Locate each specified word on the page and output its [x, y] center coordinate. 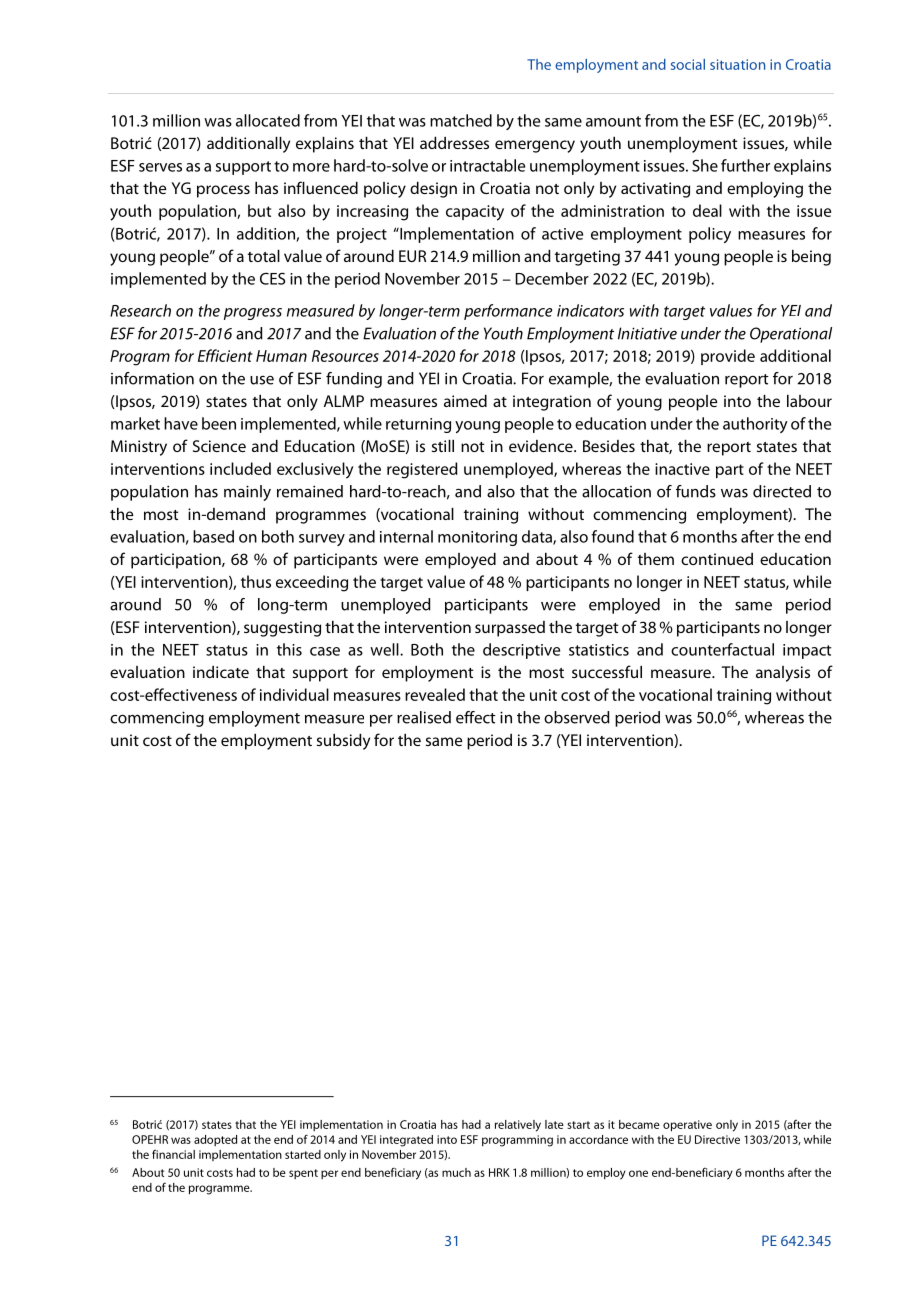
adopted [215, 1140]
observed [577, 717]
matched [461, 120]
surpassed [510, 629]
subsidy [343, 742]
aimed [465, 401]
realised [424, 717]
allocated [268, 120]
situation [737, 64]
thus [256, 581]
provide [728, 357]
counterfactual [722, 649]
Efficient [225, 355]
